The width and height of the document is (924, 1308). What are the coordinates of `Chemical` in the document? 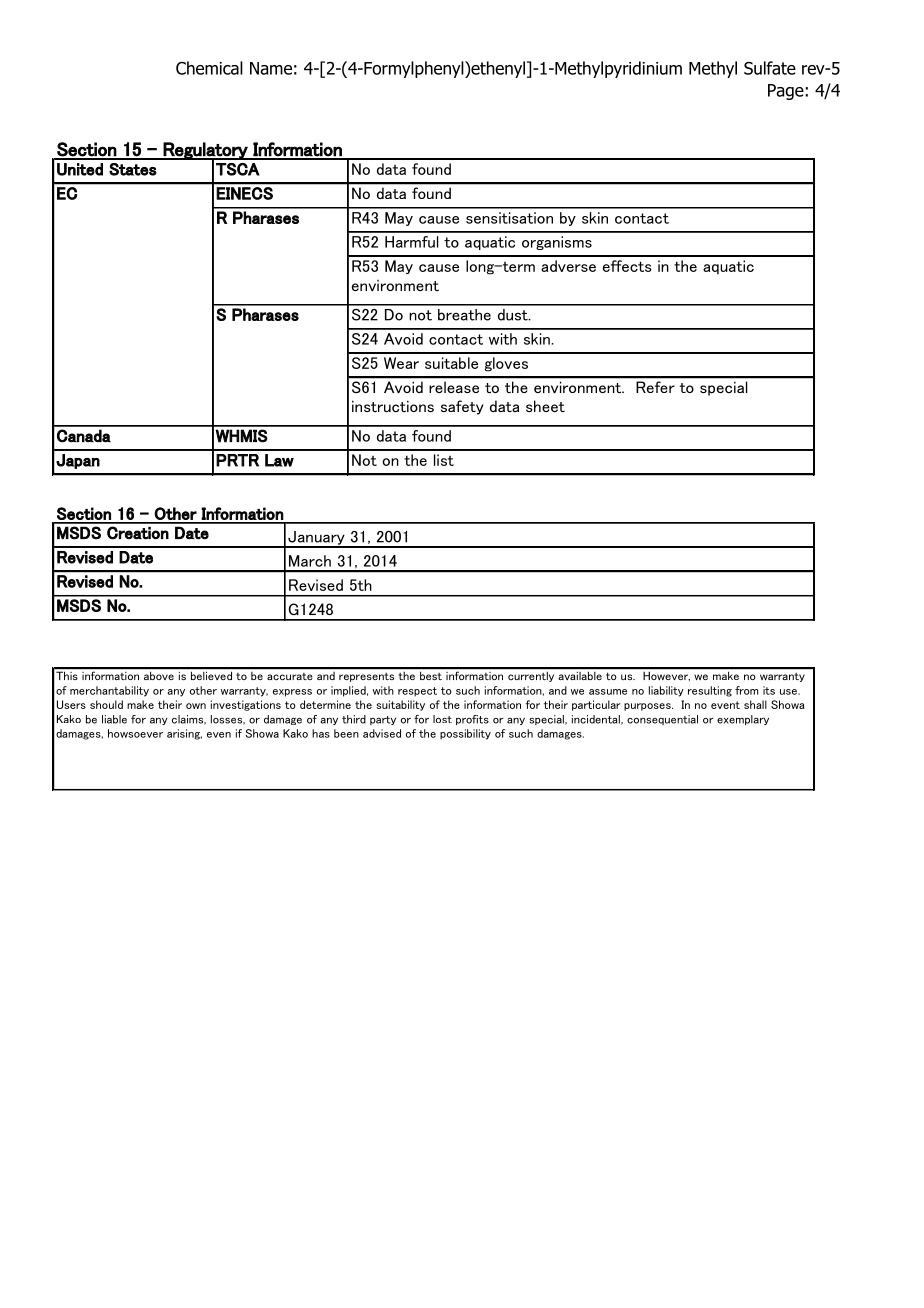 It's located at (209, 68).
